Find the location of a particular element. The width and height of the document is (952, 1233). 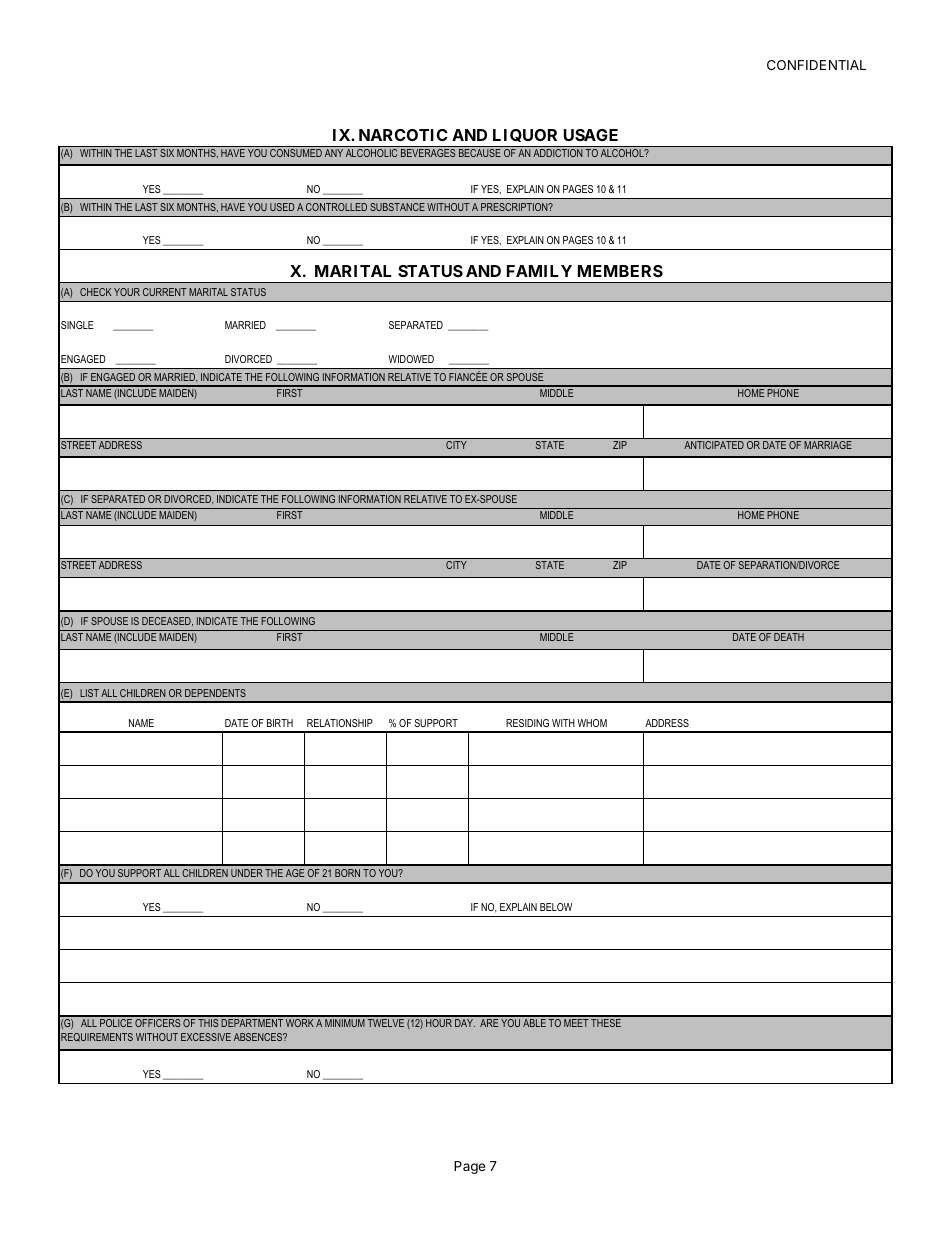

DEATH is located at coordinates (789, 637).
